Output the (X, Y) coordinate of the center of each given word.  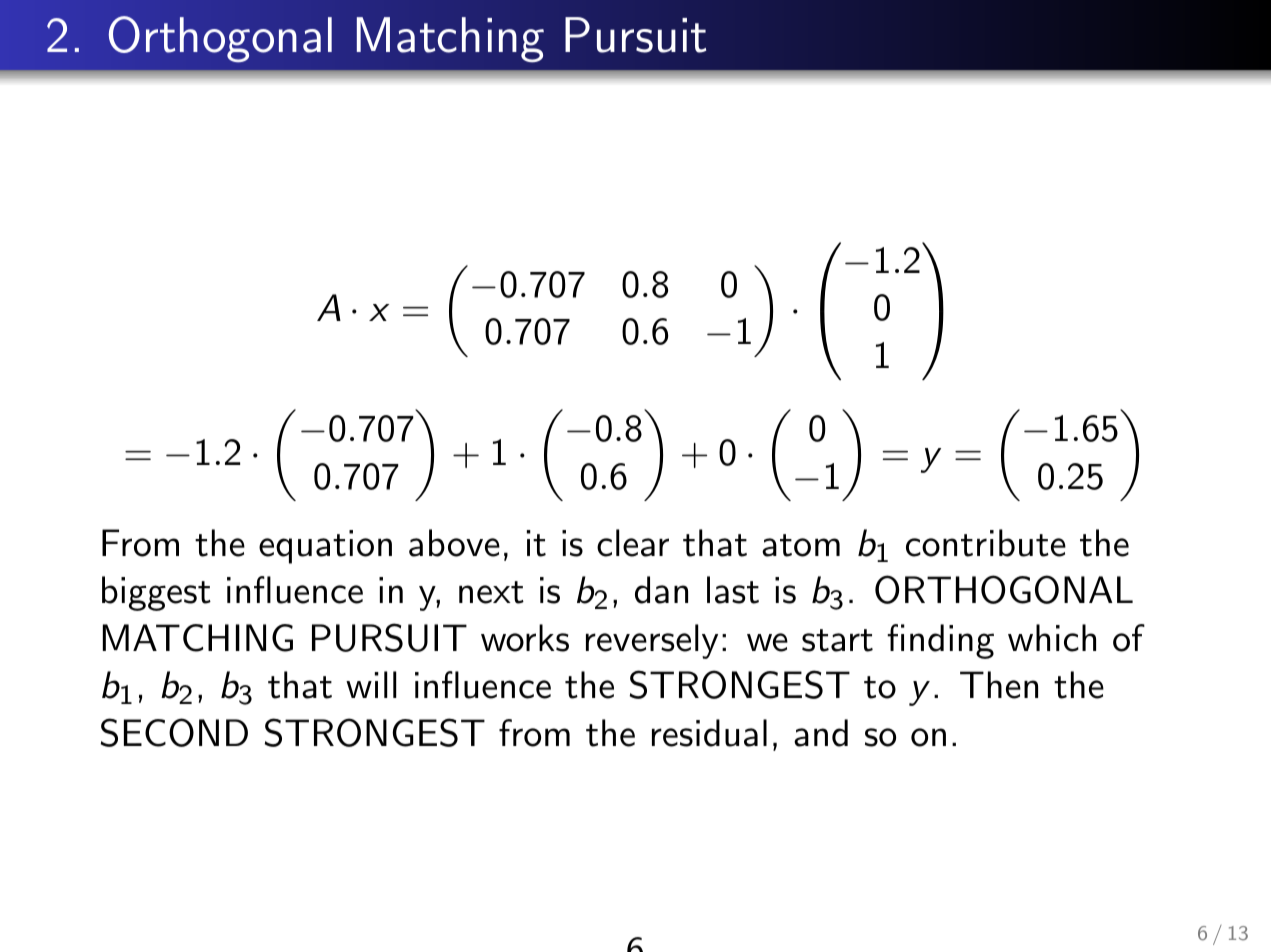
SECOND (174, 732)
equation (325, 547)
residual (709, 733)
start (837, 640)
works (525, 638)
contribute (986, 543)
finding (940, 641)
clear (633, 543)
